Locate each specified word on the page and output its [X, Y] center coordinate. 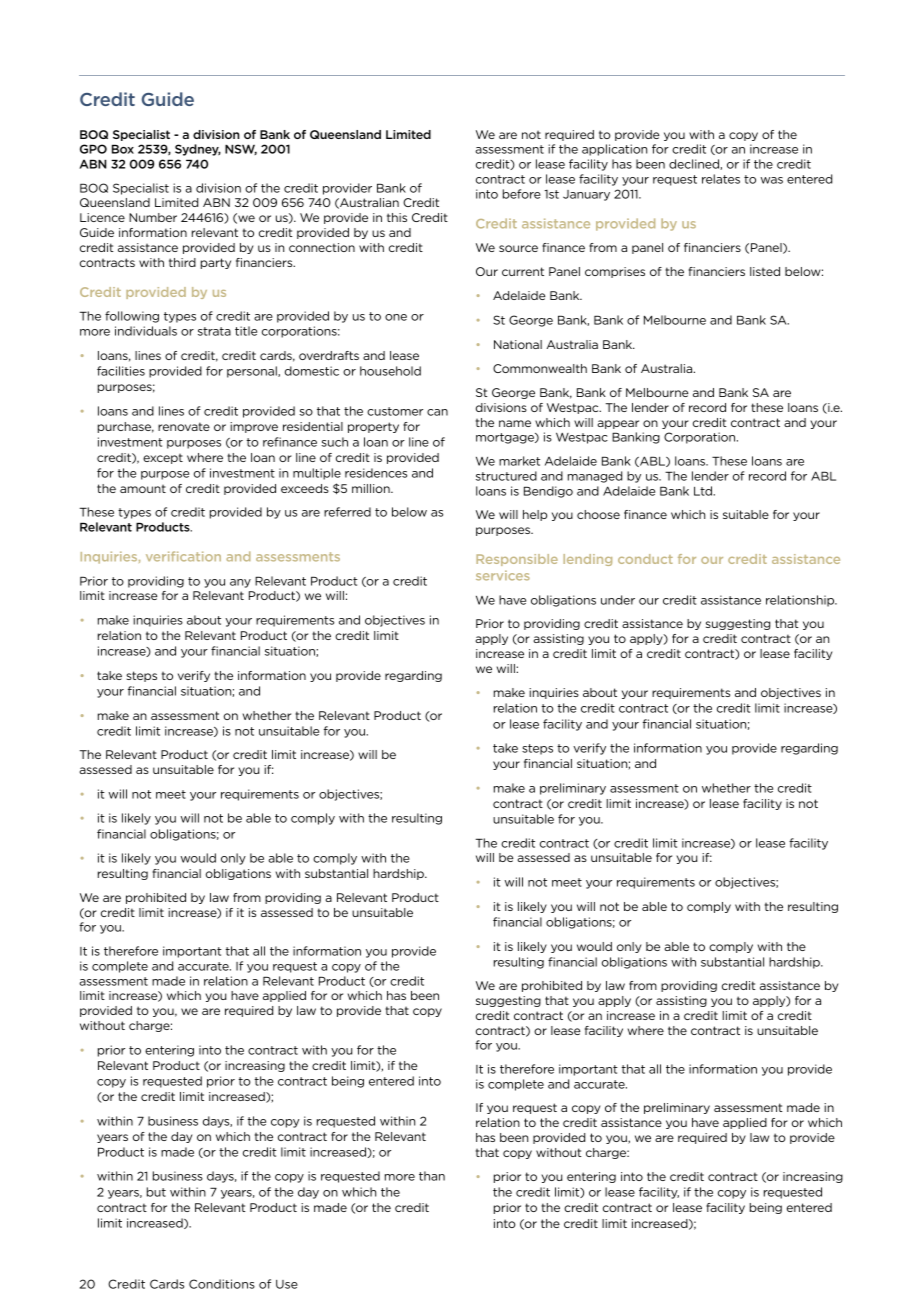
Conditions [222, 1284]
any [240, 583]
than [432, 1176]
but [156, 1192]
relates [721, 179]
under [618, 600]
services [503, 575]
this [397, 217]
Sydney [198, 150]
